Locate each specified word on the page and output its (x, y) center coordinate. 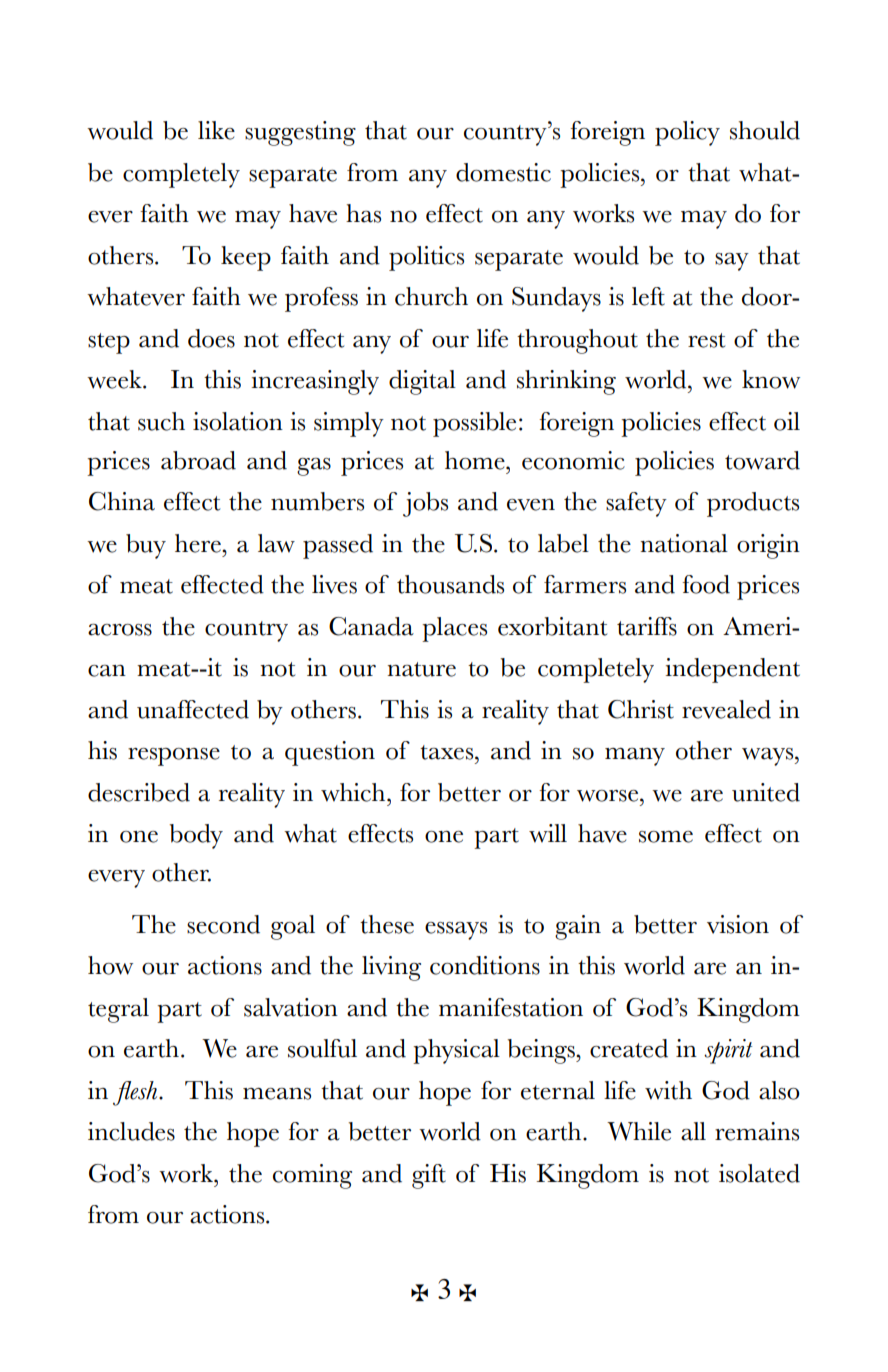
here (199, 543)
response (174, 757)
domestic (503, 172)
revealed (726, 709)
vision (738, 924)
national (684, 543)
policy (687, 133)
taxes (448, 752)
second (223, 924)
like (216, 130)
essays (456, 931)
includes (131, 1131)
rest (706, 340)
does (211, 338)
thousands (450, 584)
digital (422, 382)
